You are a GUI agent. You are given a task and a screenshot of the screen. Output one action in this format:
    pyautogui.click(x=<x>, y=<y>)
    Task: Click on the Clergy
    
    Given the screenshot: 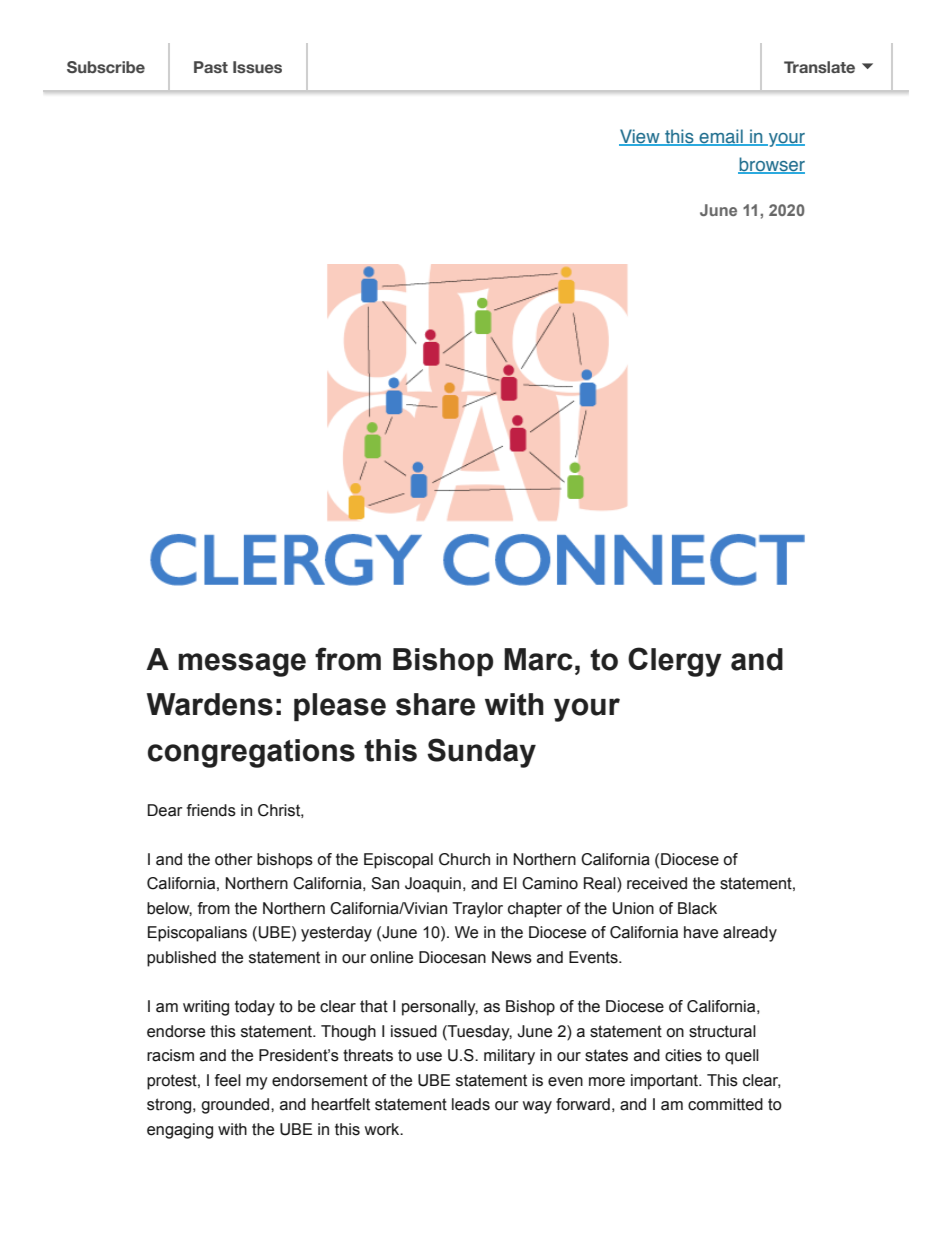 What is the action you would take?
    pyautogui.click(x=675, y=662)
